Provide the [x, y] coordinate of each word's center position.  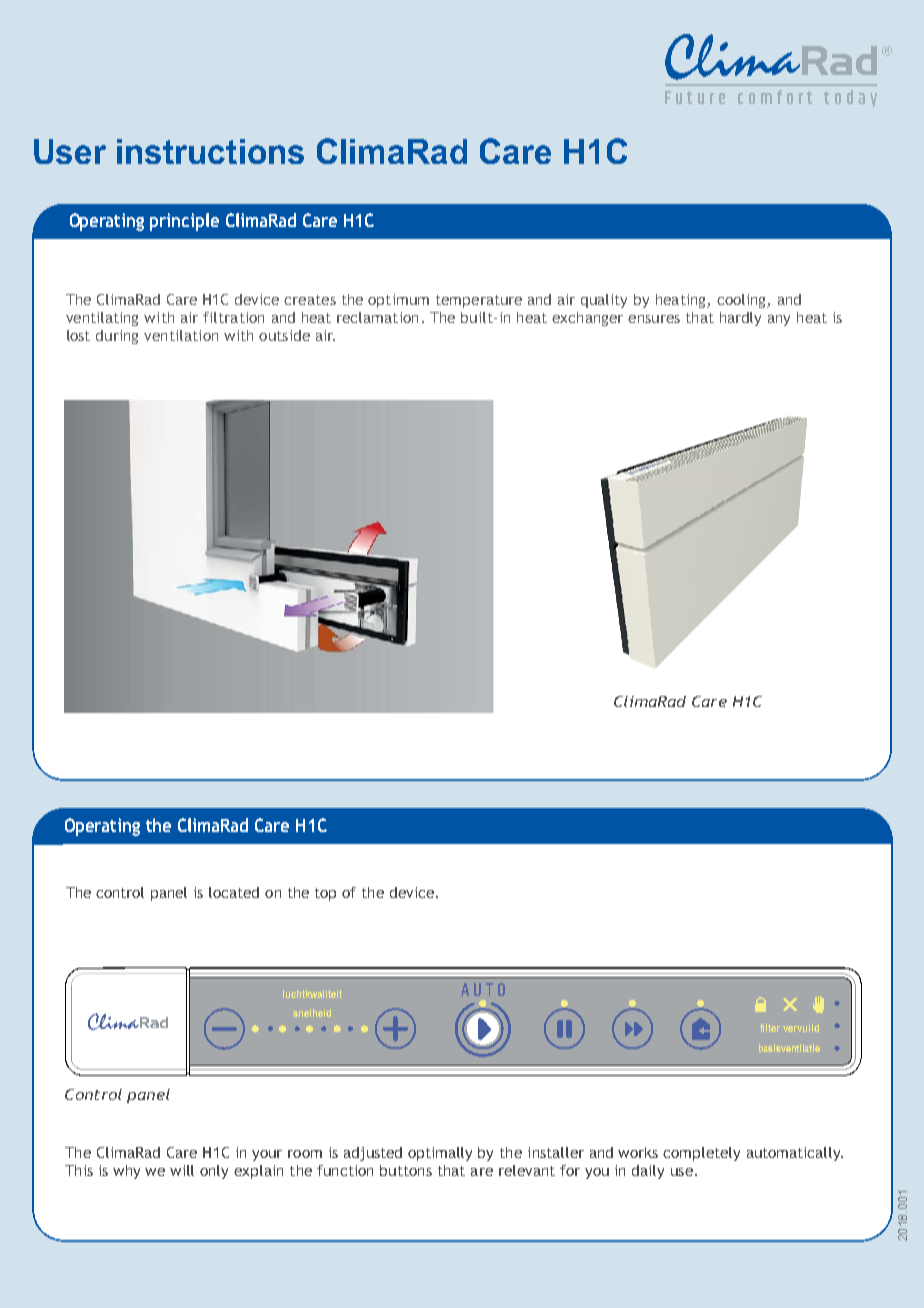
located [234, 892]
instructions [210, 151]
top [325, 894]
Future [695, 97]
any [779, 320]
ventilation [181, 335]
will [182, 1170]
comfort [775, 97]
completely [701, 1154]
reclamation [377, 317]
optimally [440, 1154]
